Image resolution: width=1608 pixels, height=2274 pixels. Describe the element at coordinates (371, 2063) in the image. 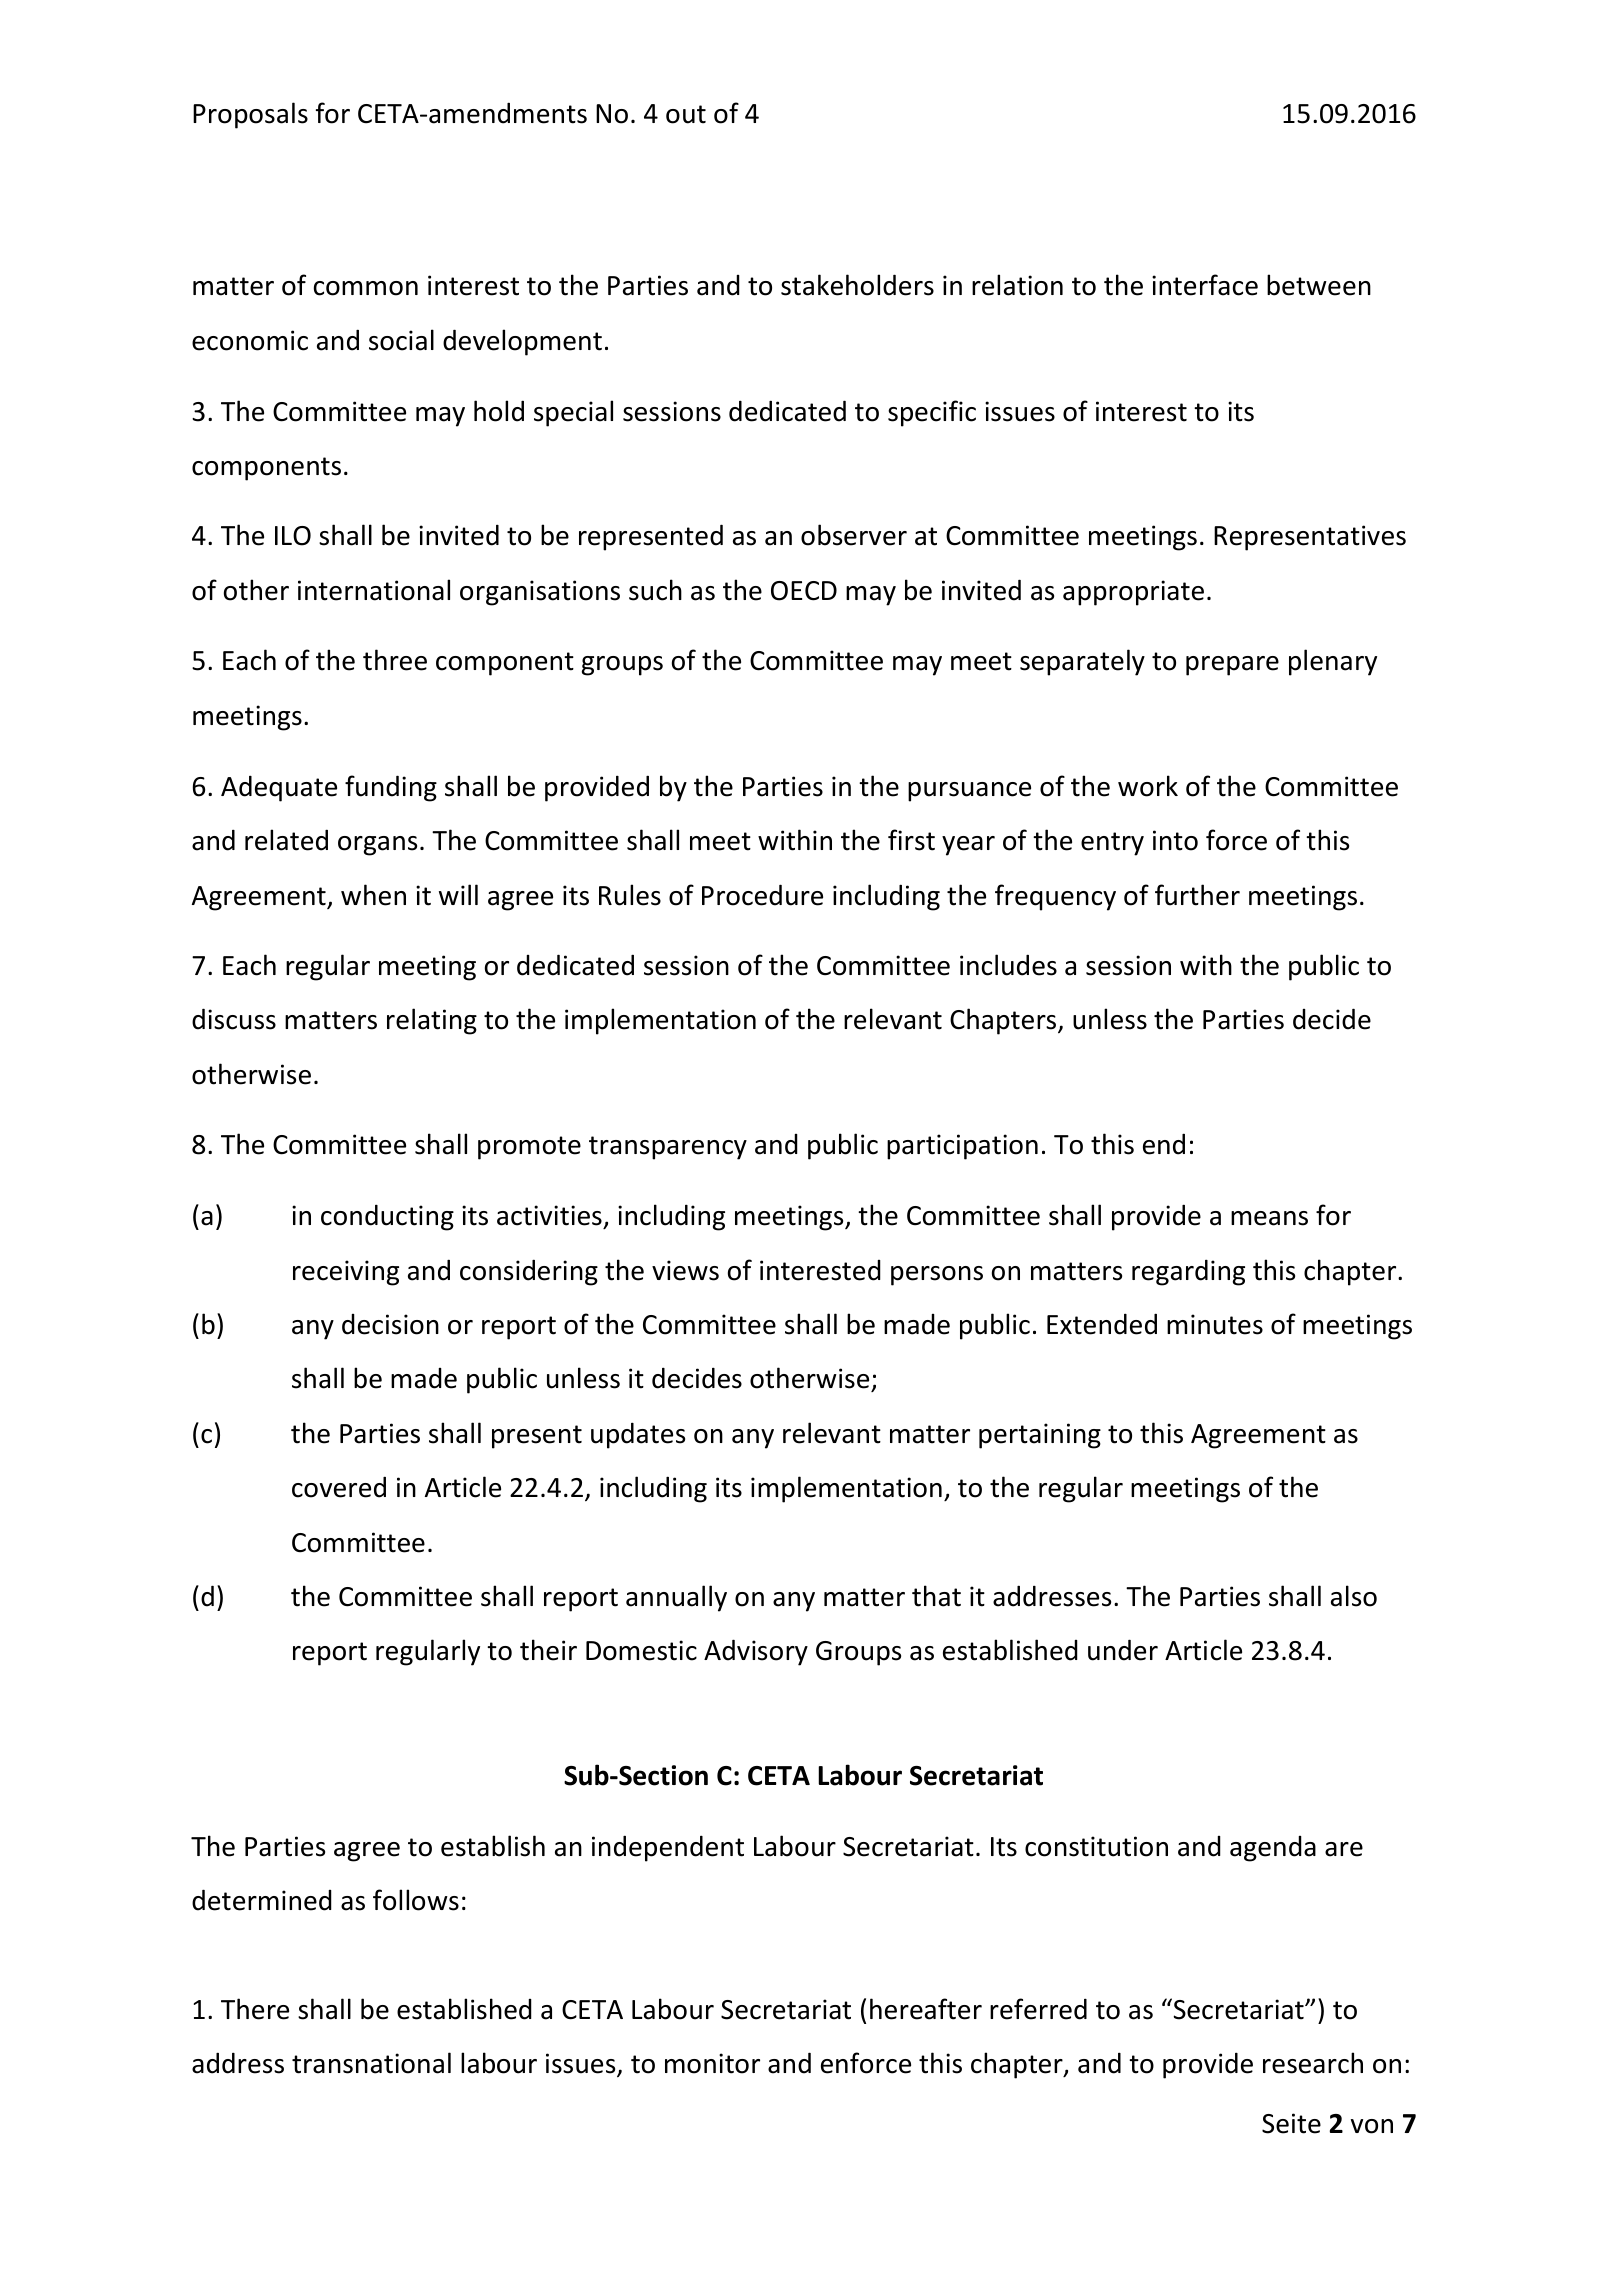

I see `transnational` at that location.
